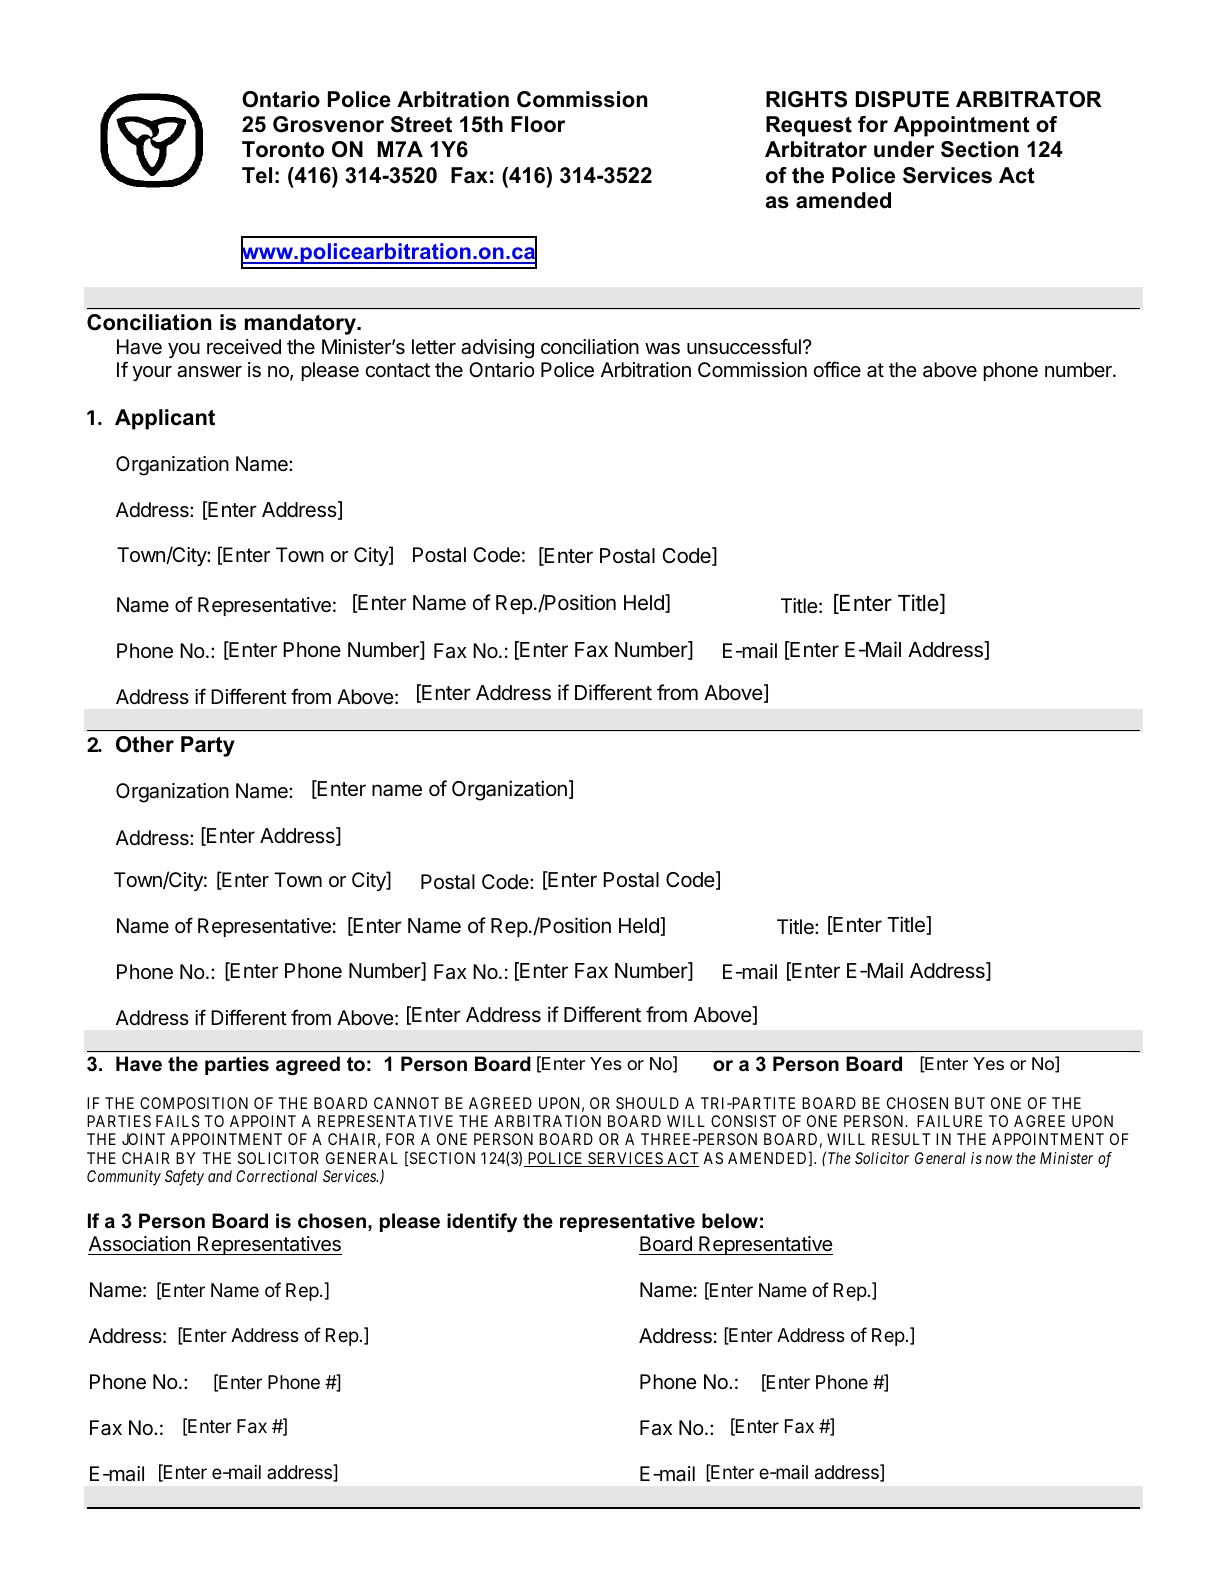 This screenshot has width=1227, height=1588. What do you see at coordinates (538, 124) in the screenshot?
I see `Floor` at bounding box center [538, 124].
